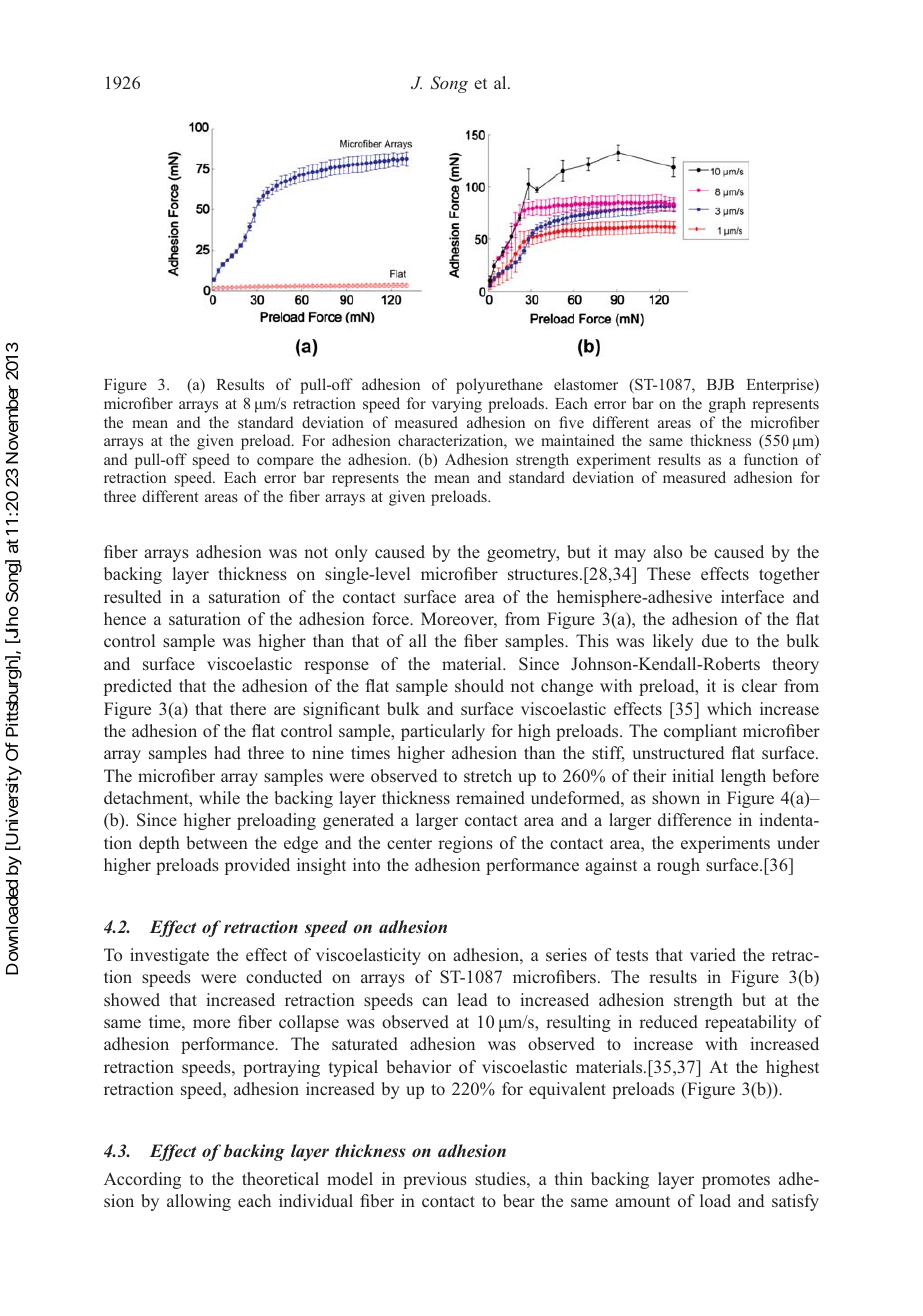 The image size is (923, 1316). Describe the element at coordinates (472, 999) in the document. I see `lead` at that location.
